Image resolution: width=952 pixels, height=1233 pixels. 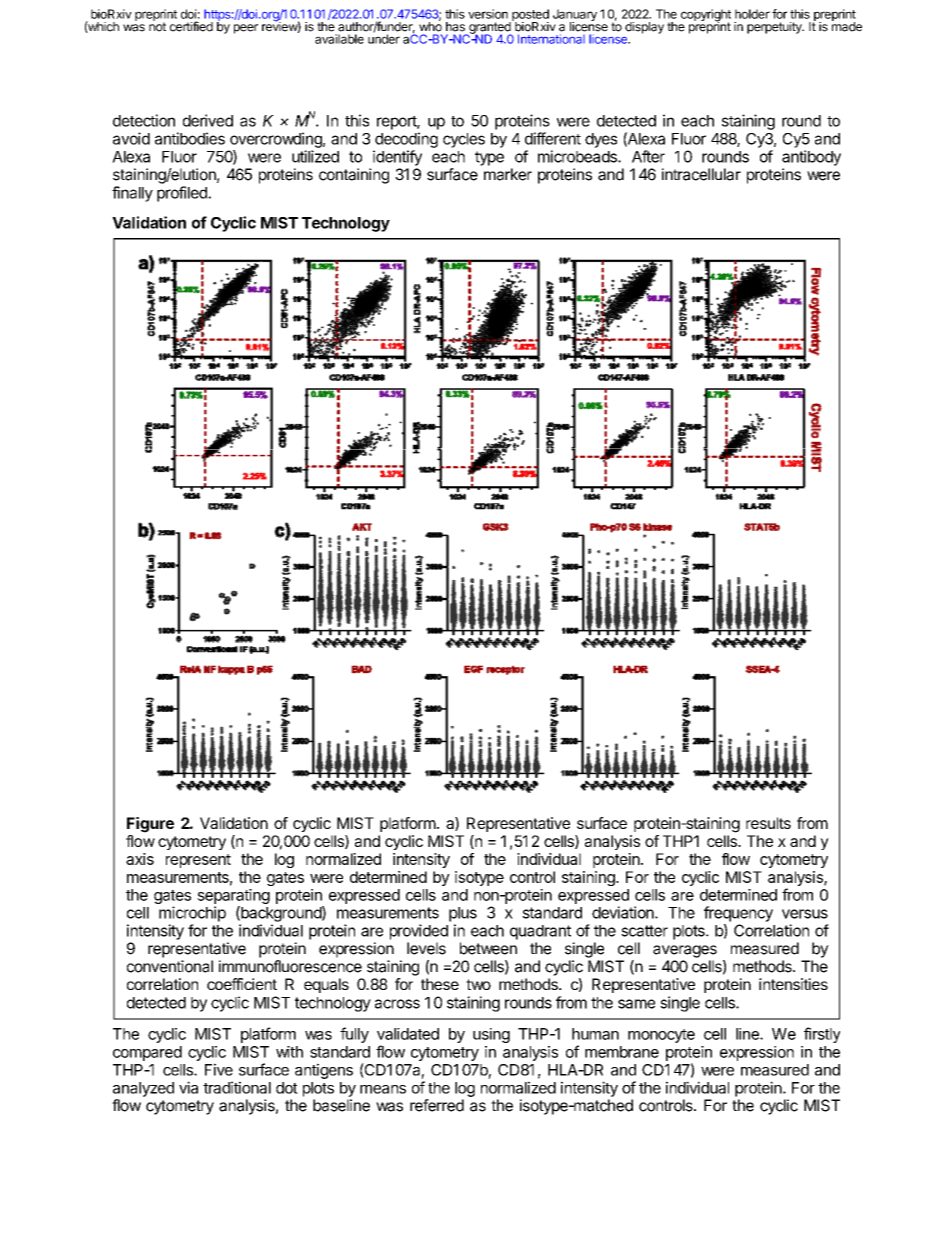 I want to click on versus, so click(x=805, y=914).
